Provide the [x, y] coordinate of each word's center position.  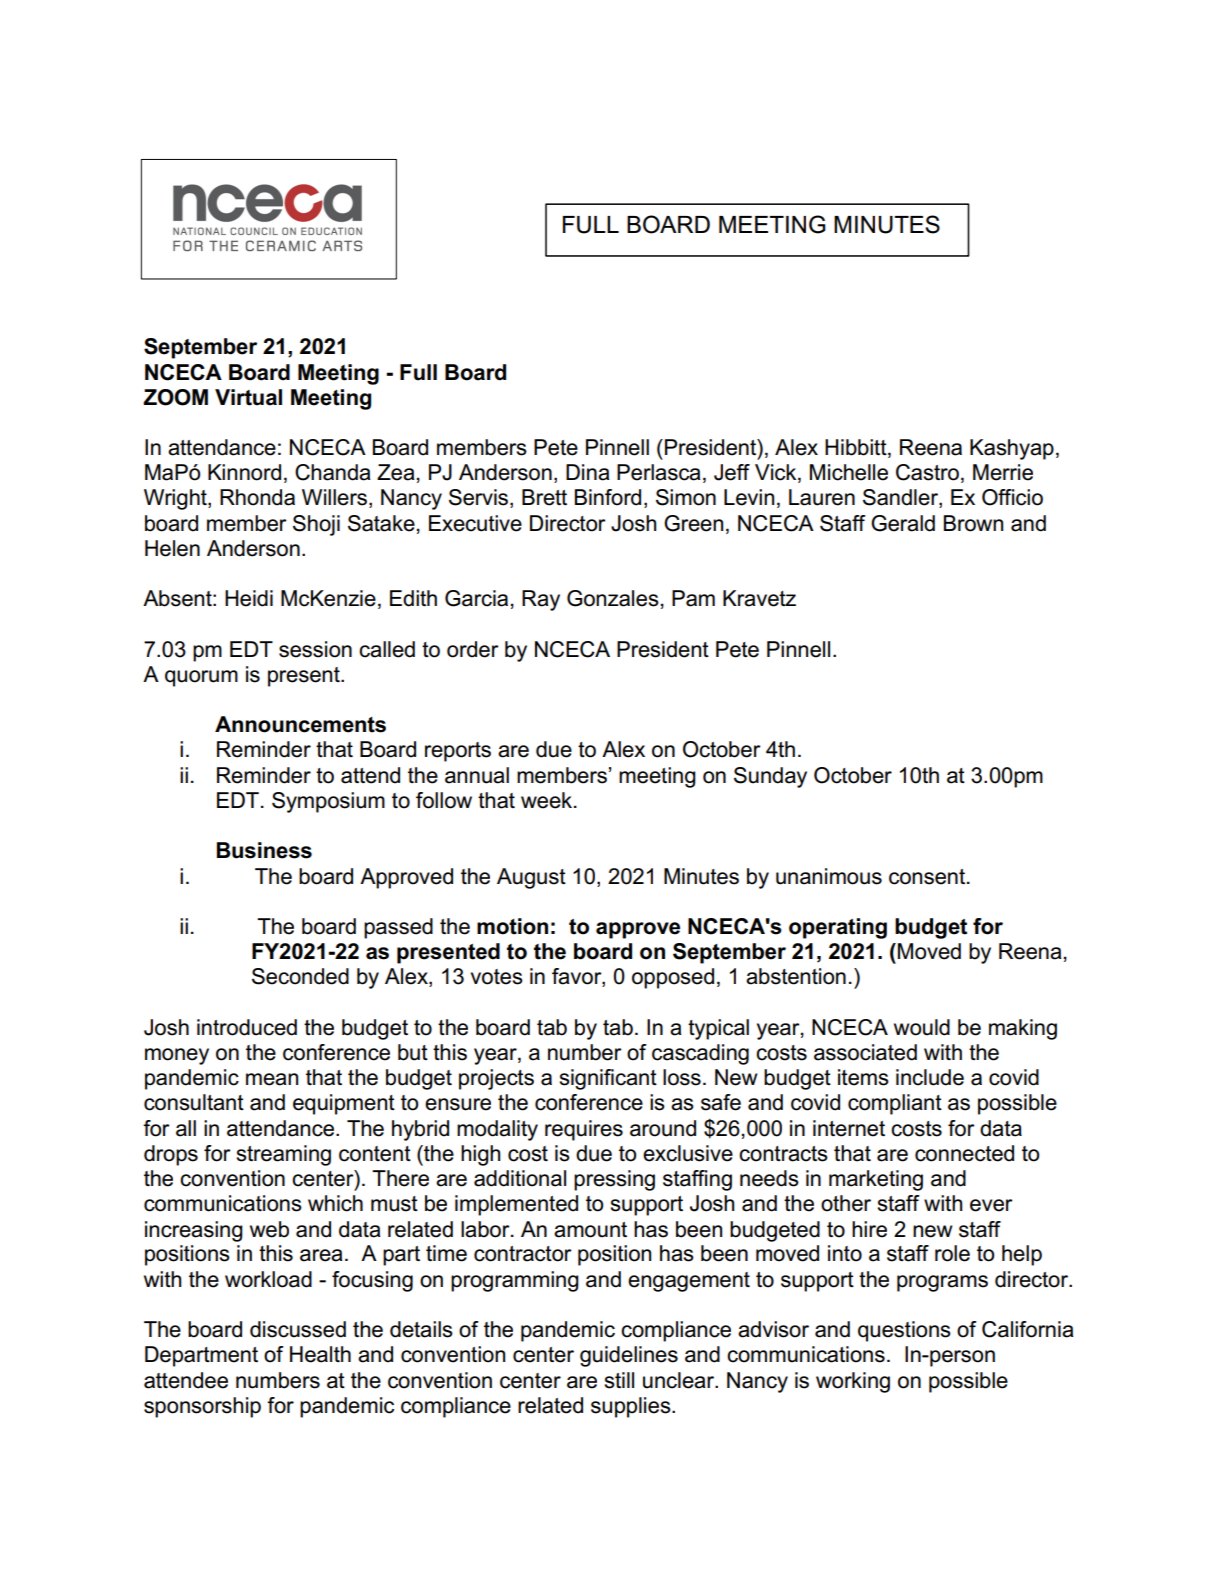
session [315, 649]
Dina [588, 472]
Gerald [903, 523]
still [619, 1380]
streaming [283, 1155]
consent [928, 877]
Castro [927, 472]
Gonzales [613, 598]
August [531, 878]
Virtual [248, 397]
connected [964, 1153]
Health [320, 1354]
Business [264, 850]
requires [584, 1130]
